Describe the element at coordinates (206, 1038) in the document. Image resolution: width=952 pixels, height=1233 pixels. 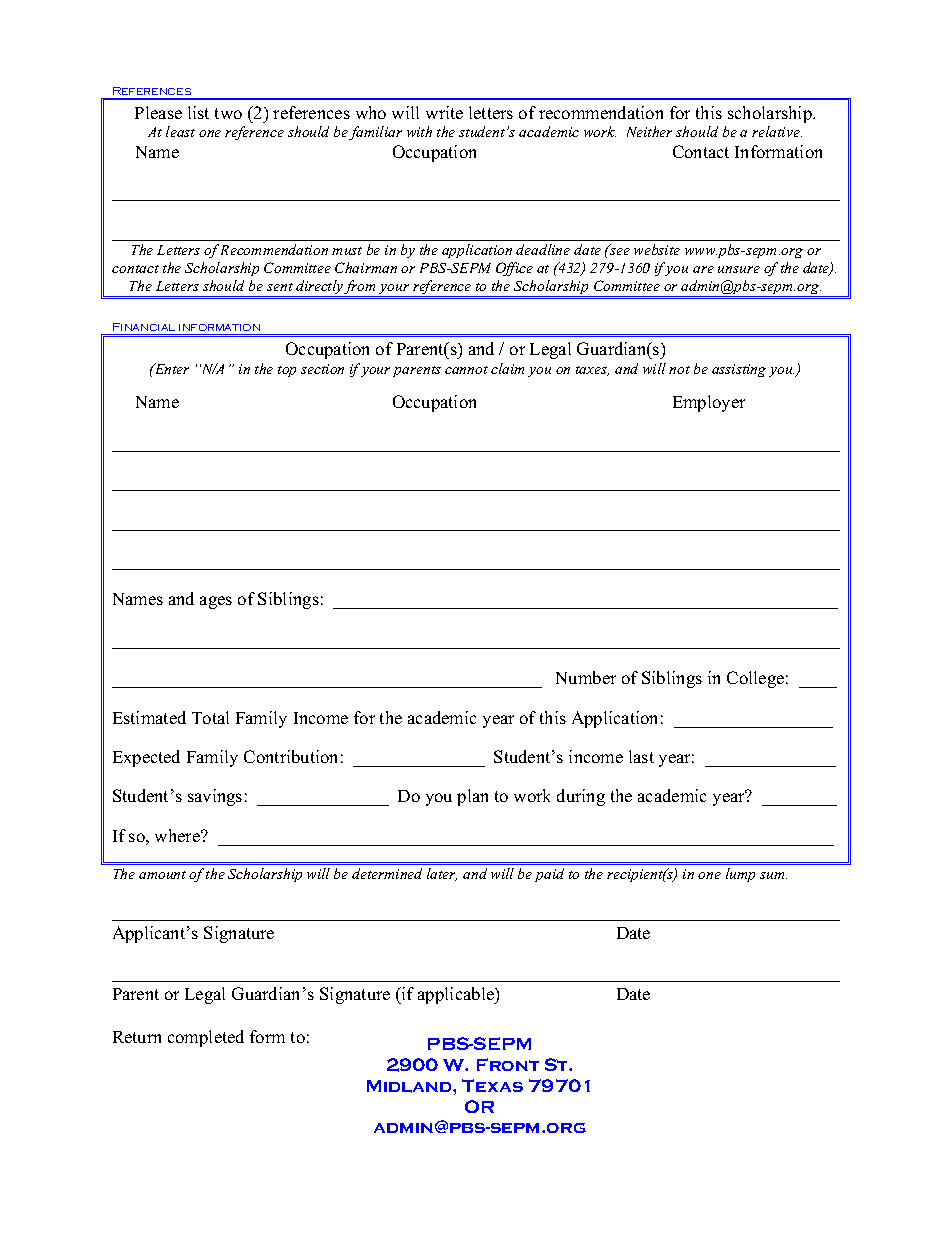
I see `completed` at that location.
